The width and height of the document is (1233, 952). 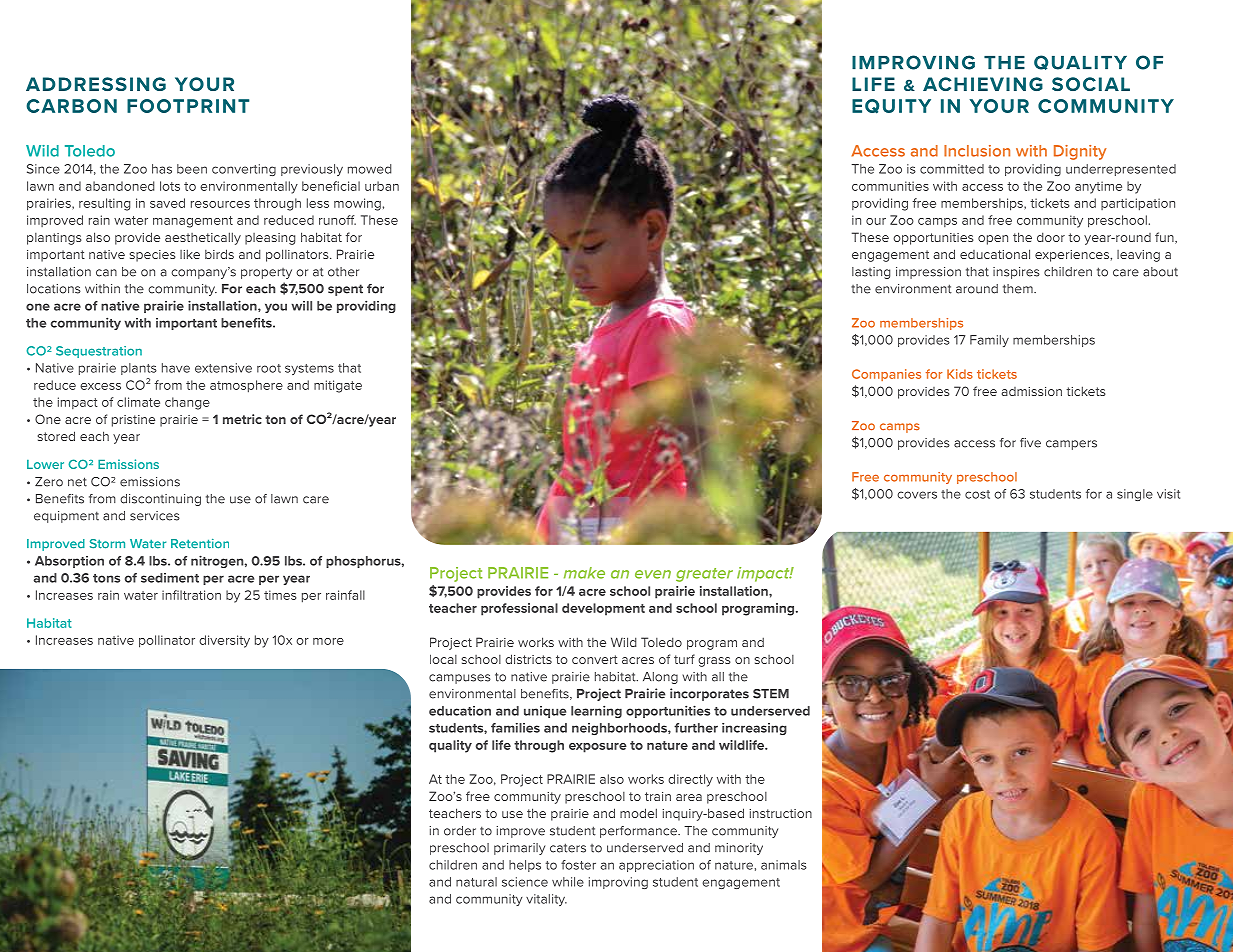 I want to click on natural, so click(x=476, y=882).
